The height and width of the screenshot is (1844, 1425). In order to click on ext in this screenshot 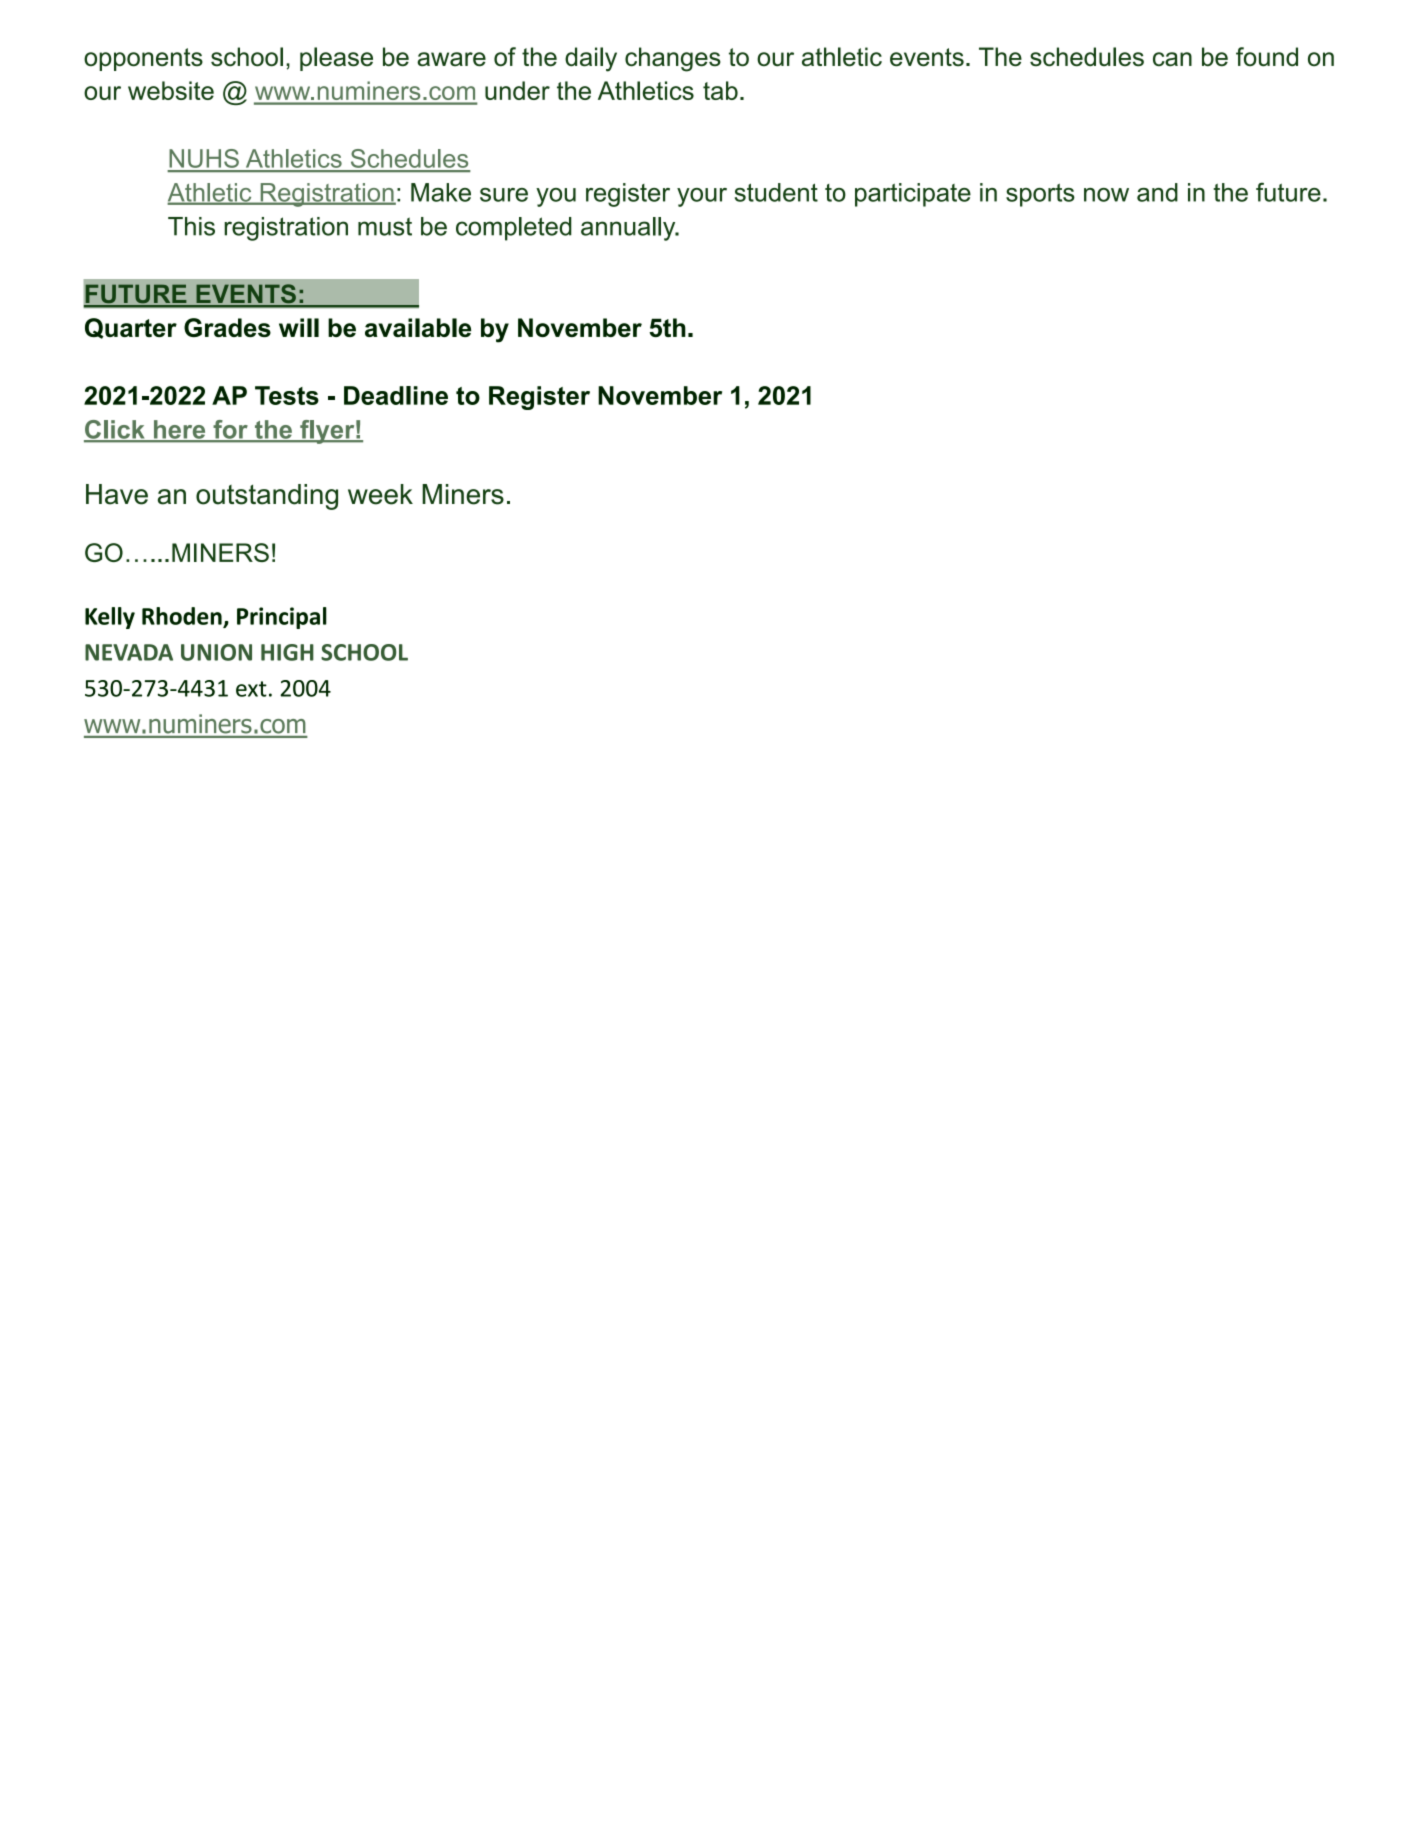, I will do `click(251, 689)`.
